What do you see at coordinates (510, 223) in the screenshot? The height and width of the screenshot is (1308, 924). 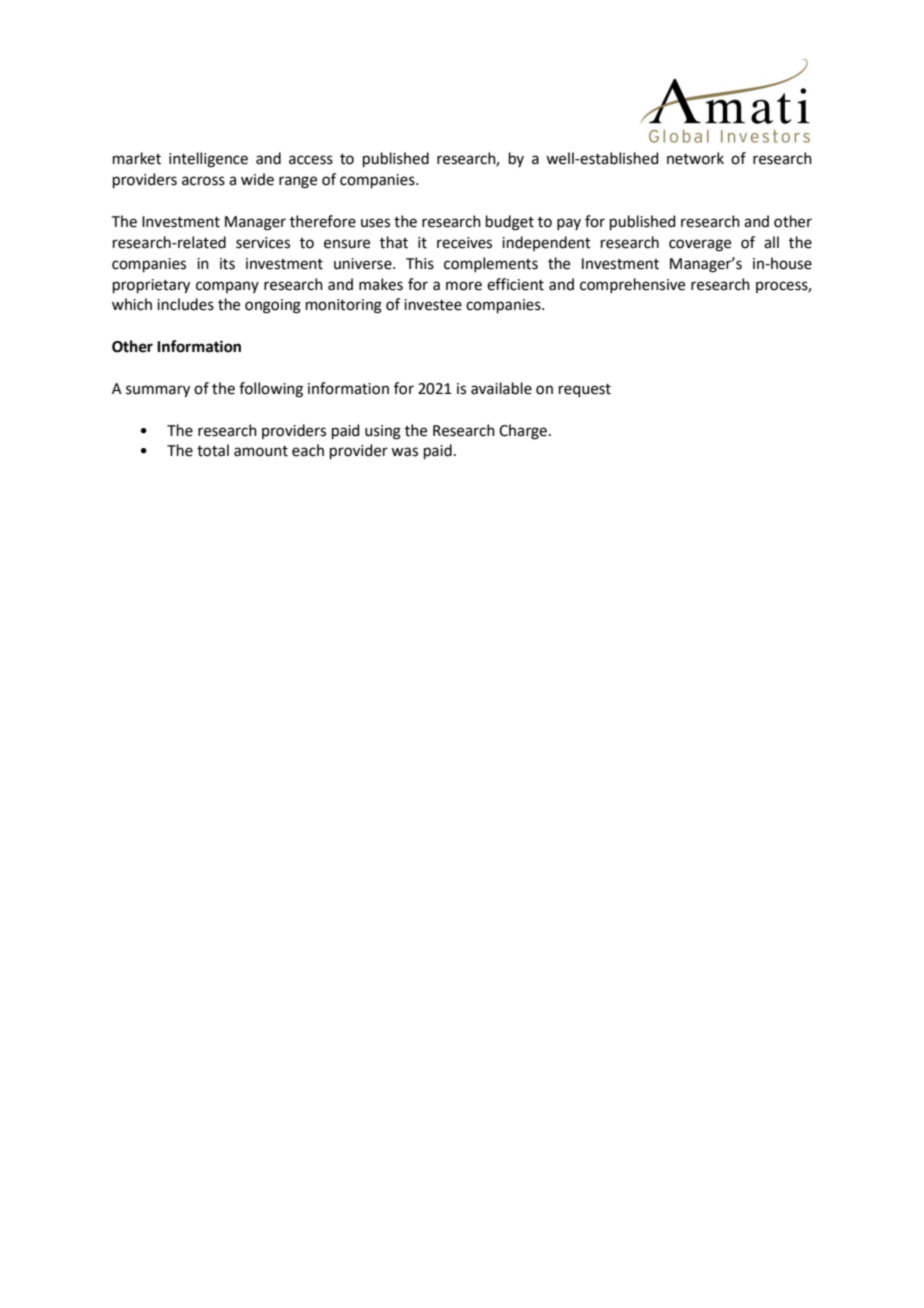 I see `budget` at bounding box center [510, 223].
